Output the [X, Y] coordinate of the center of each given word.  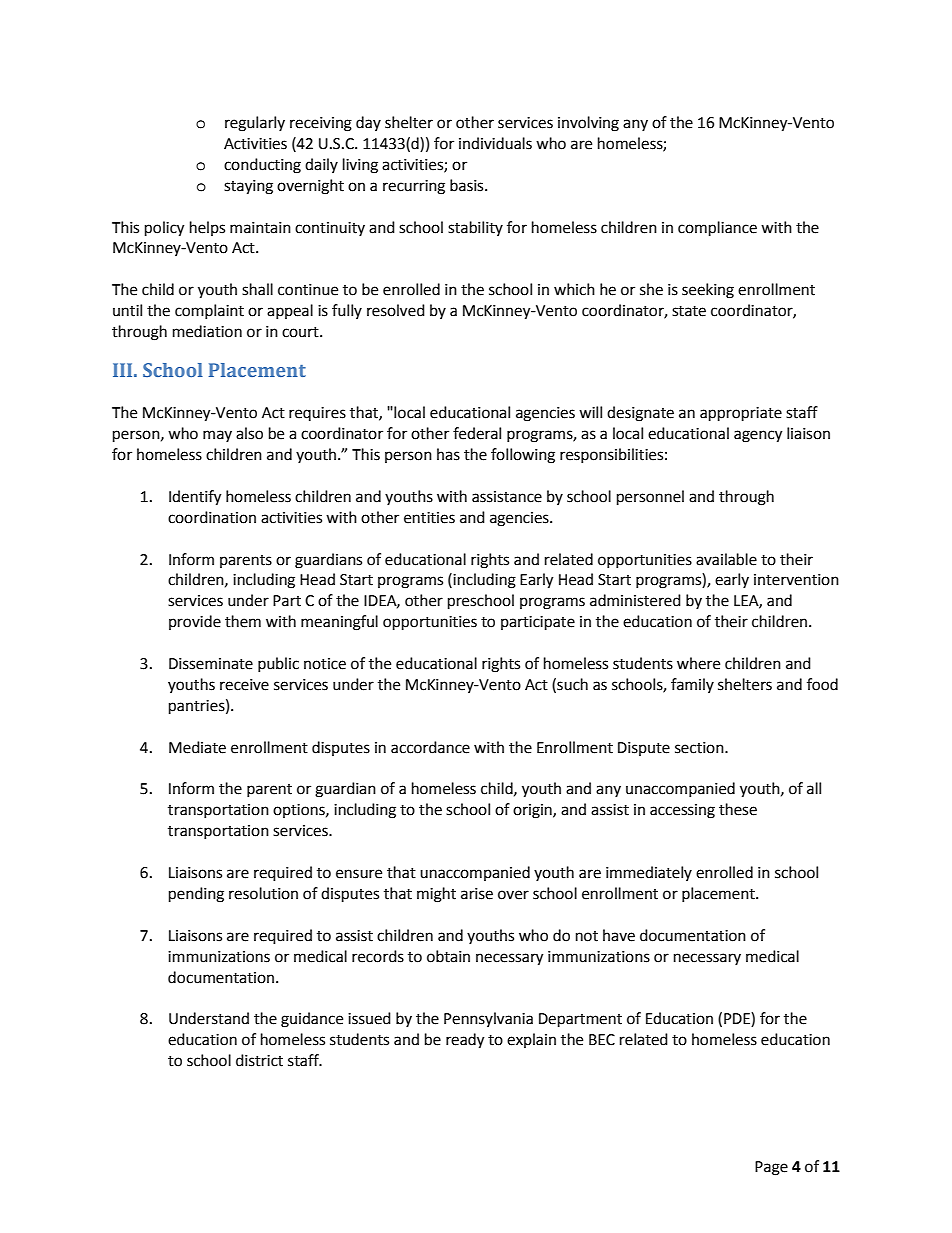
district [259, 1060]
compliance [717, 229]
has [448, 454]
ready [465, 1041]
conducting [262, 166]
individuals [495, 143]
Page [771, 1168]
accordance [430, 747]
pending [196, 895]
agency [758, 436]
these [738, 809]
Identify [195, 498]
